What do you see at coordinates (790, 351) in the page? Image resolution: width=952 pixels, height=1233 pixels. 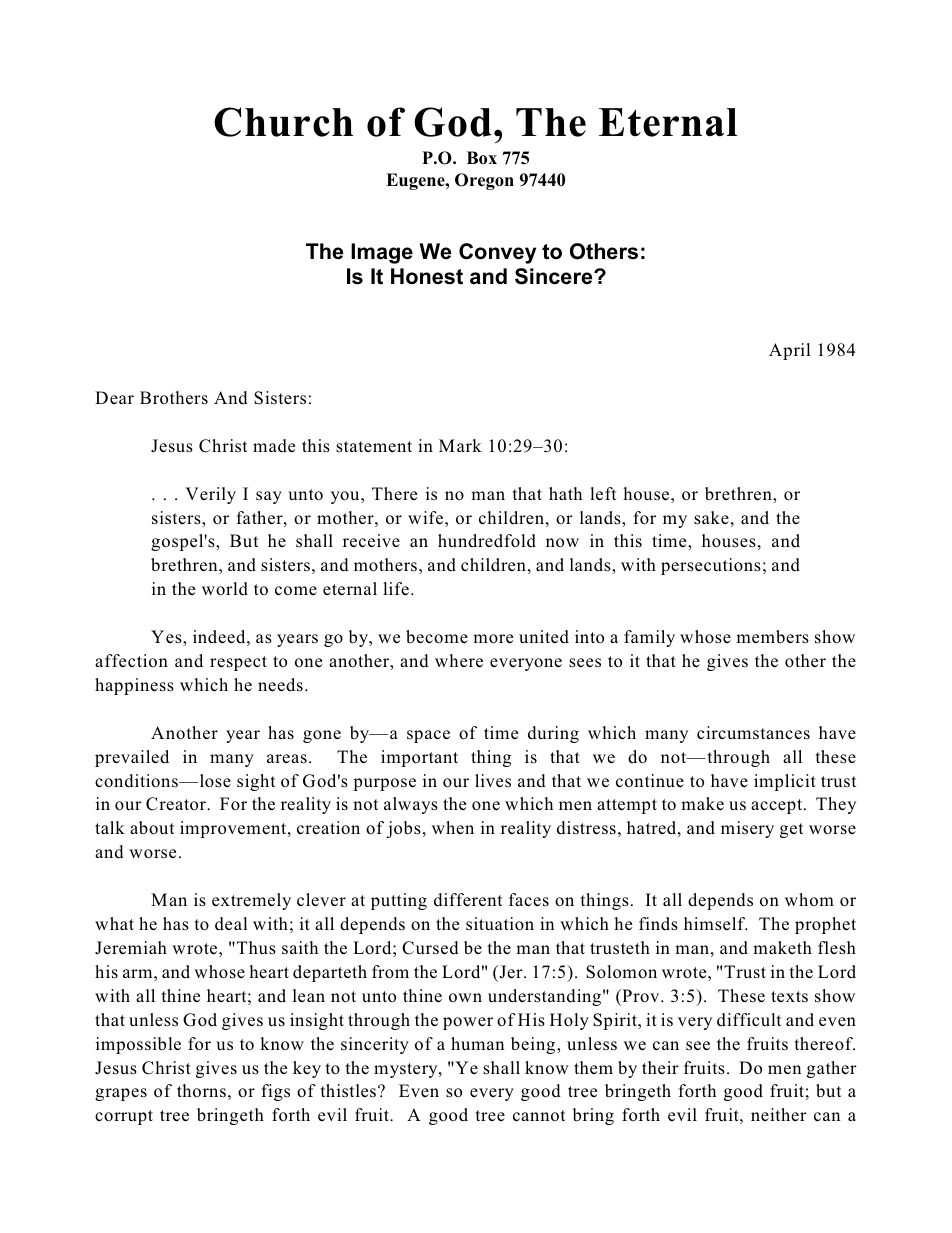 I see `April` at bounding box center [790, 351].
